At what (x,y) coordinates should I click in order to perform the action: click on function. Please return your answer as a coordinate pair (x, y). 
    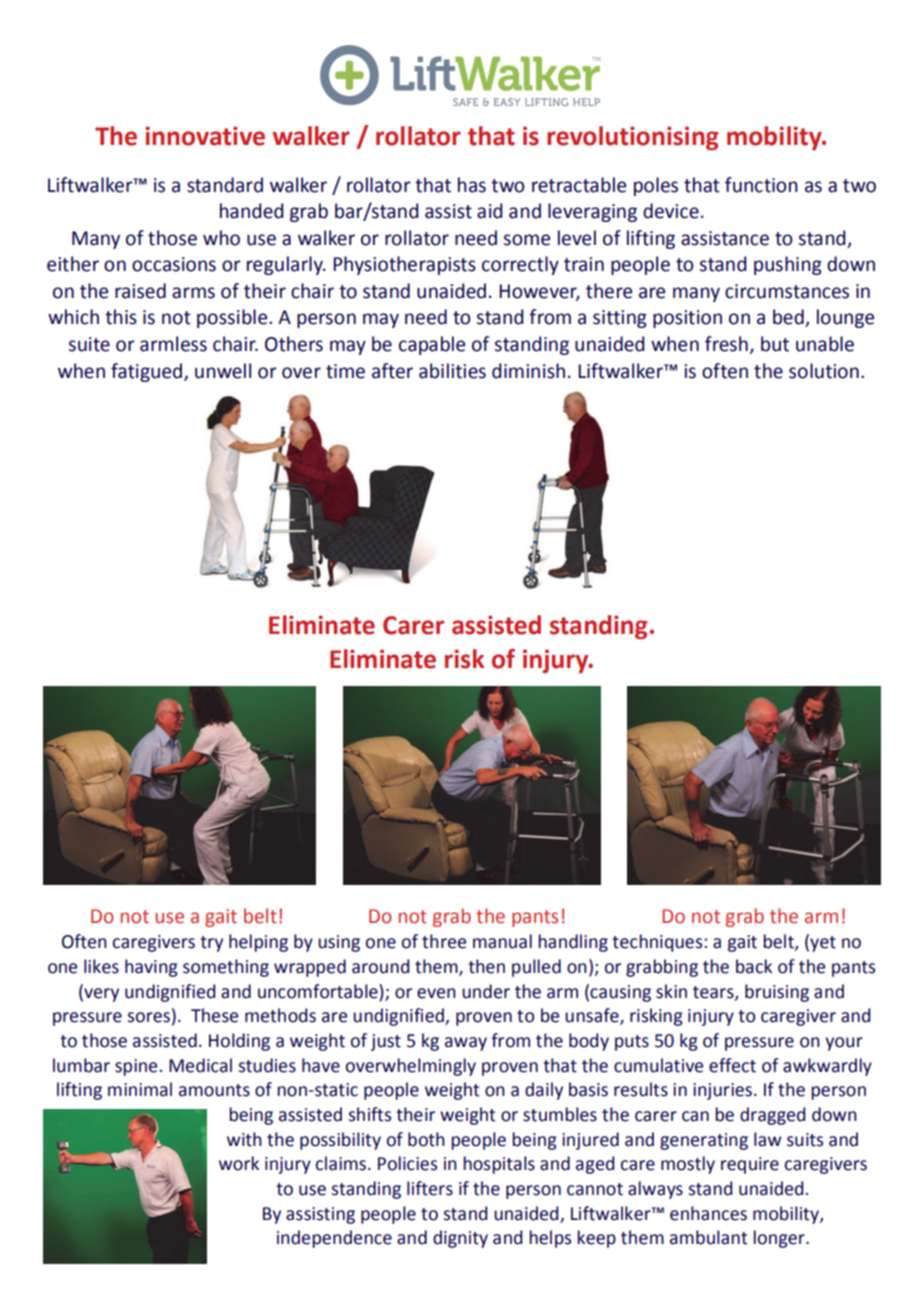
    Looking at the image, I should click on (761, 185).
